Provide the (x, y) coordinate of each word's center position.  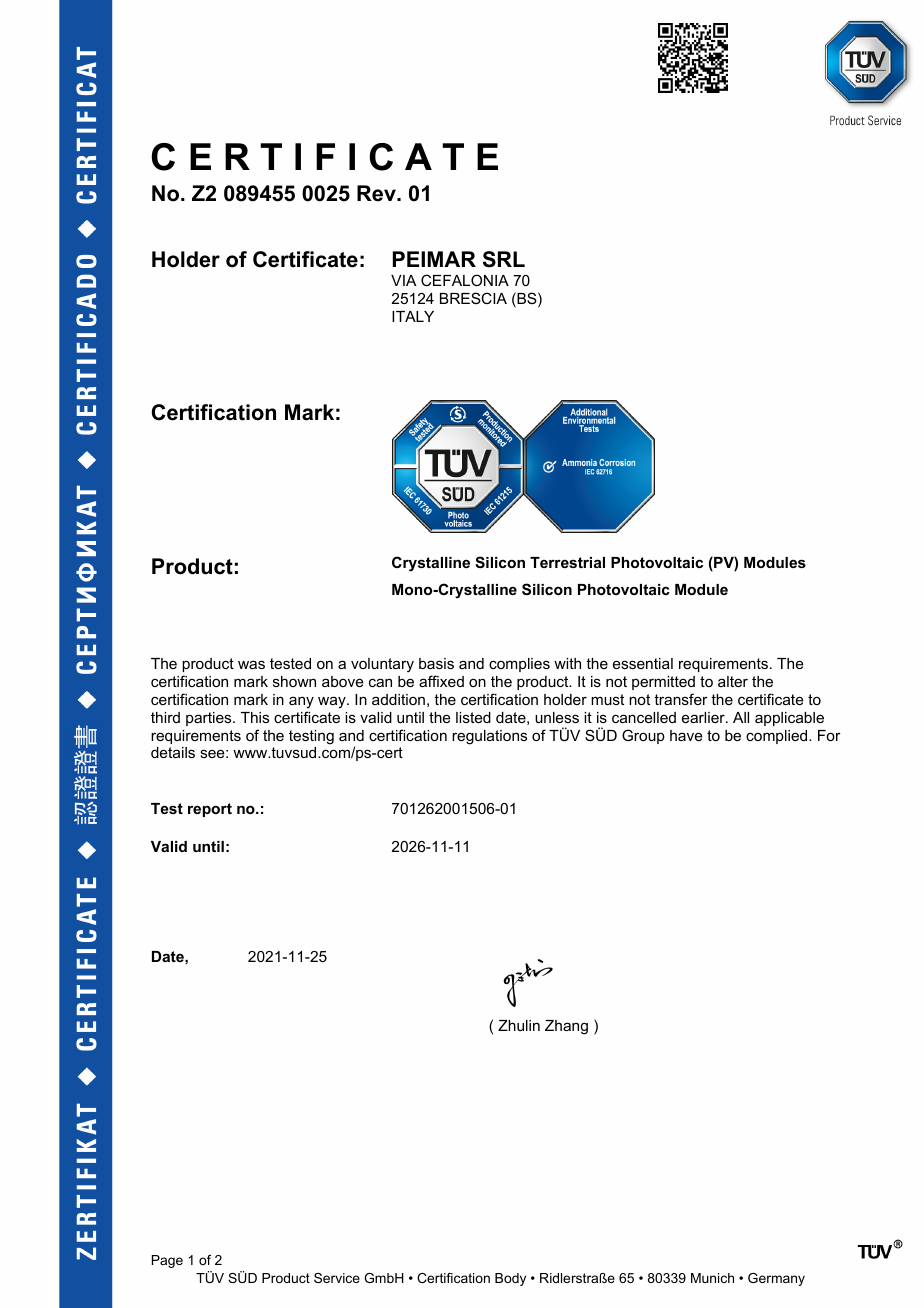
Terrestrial (567, 562)
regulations (489, 737)
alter (733, 681)
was (251, 664)
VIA (403, 280)
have (686, 735)
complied (778, 737)
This (255, 717)
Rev (377, 193)
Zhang (566, 1027)
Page (167, 1261)
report (210, 810)
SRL (504, 259)
